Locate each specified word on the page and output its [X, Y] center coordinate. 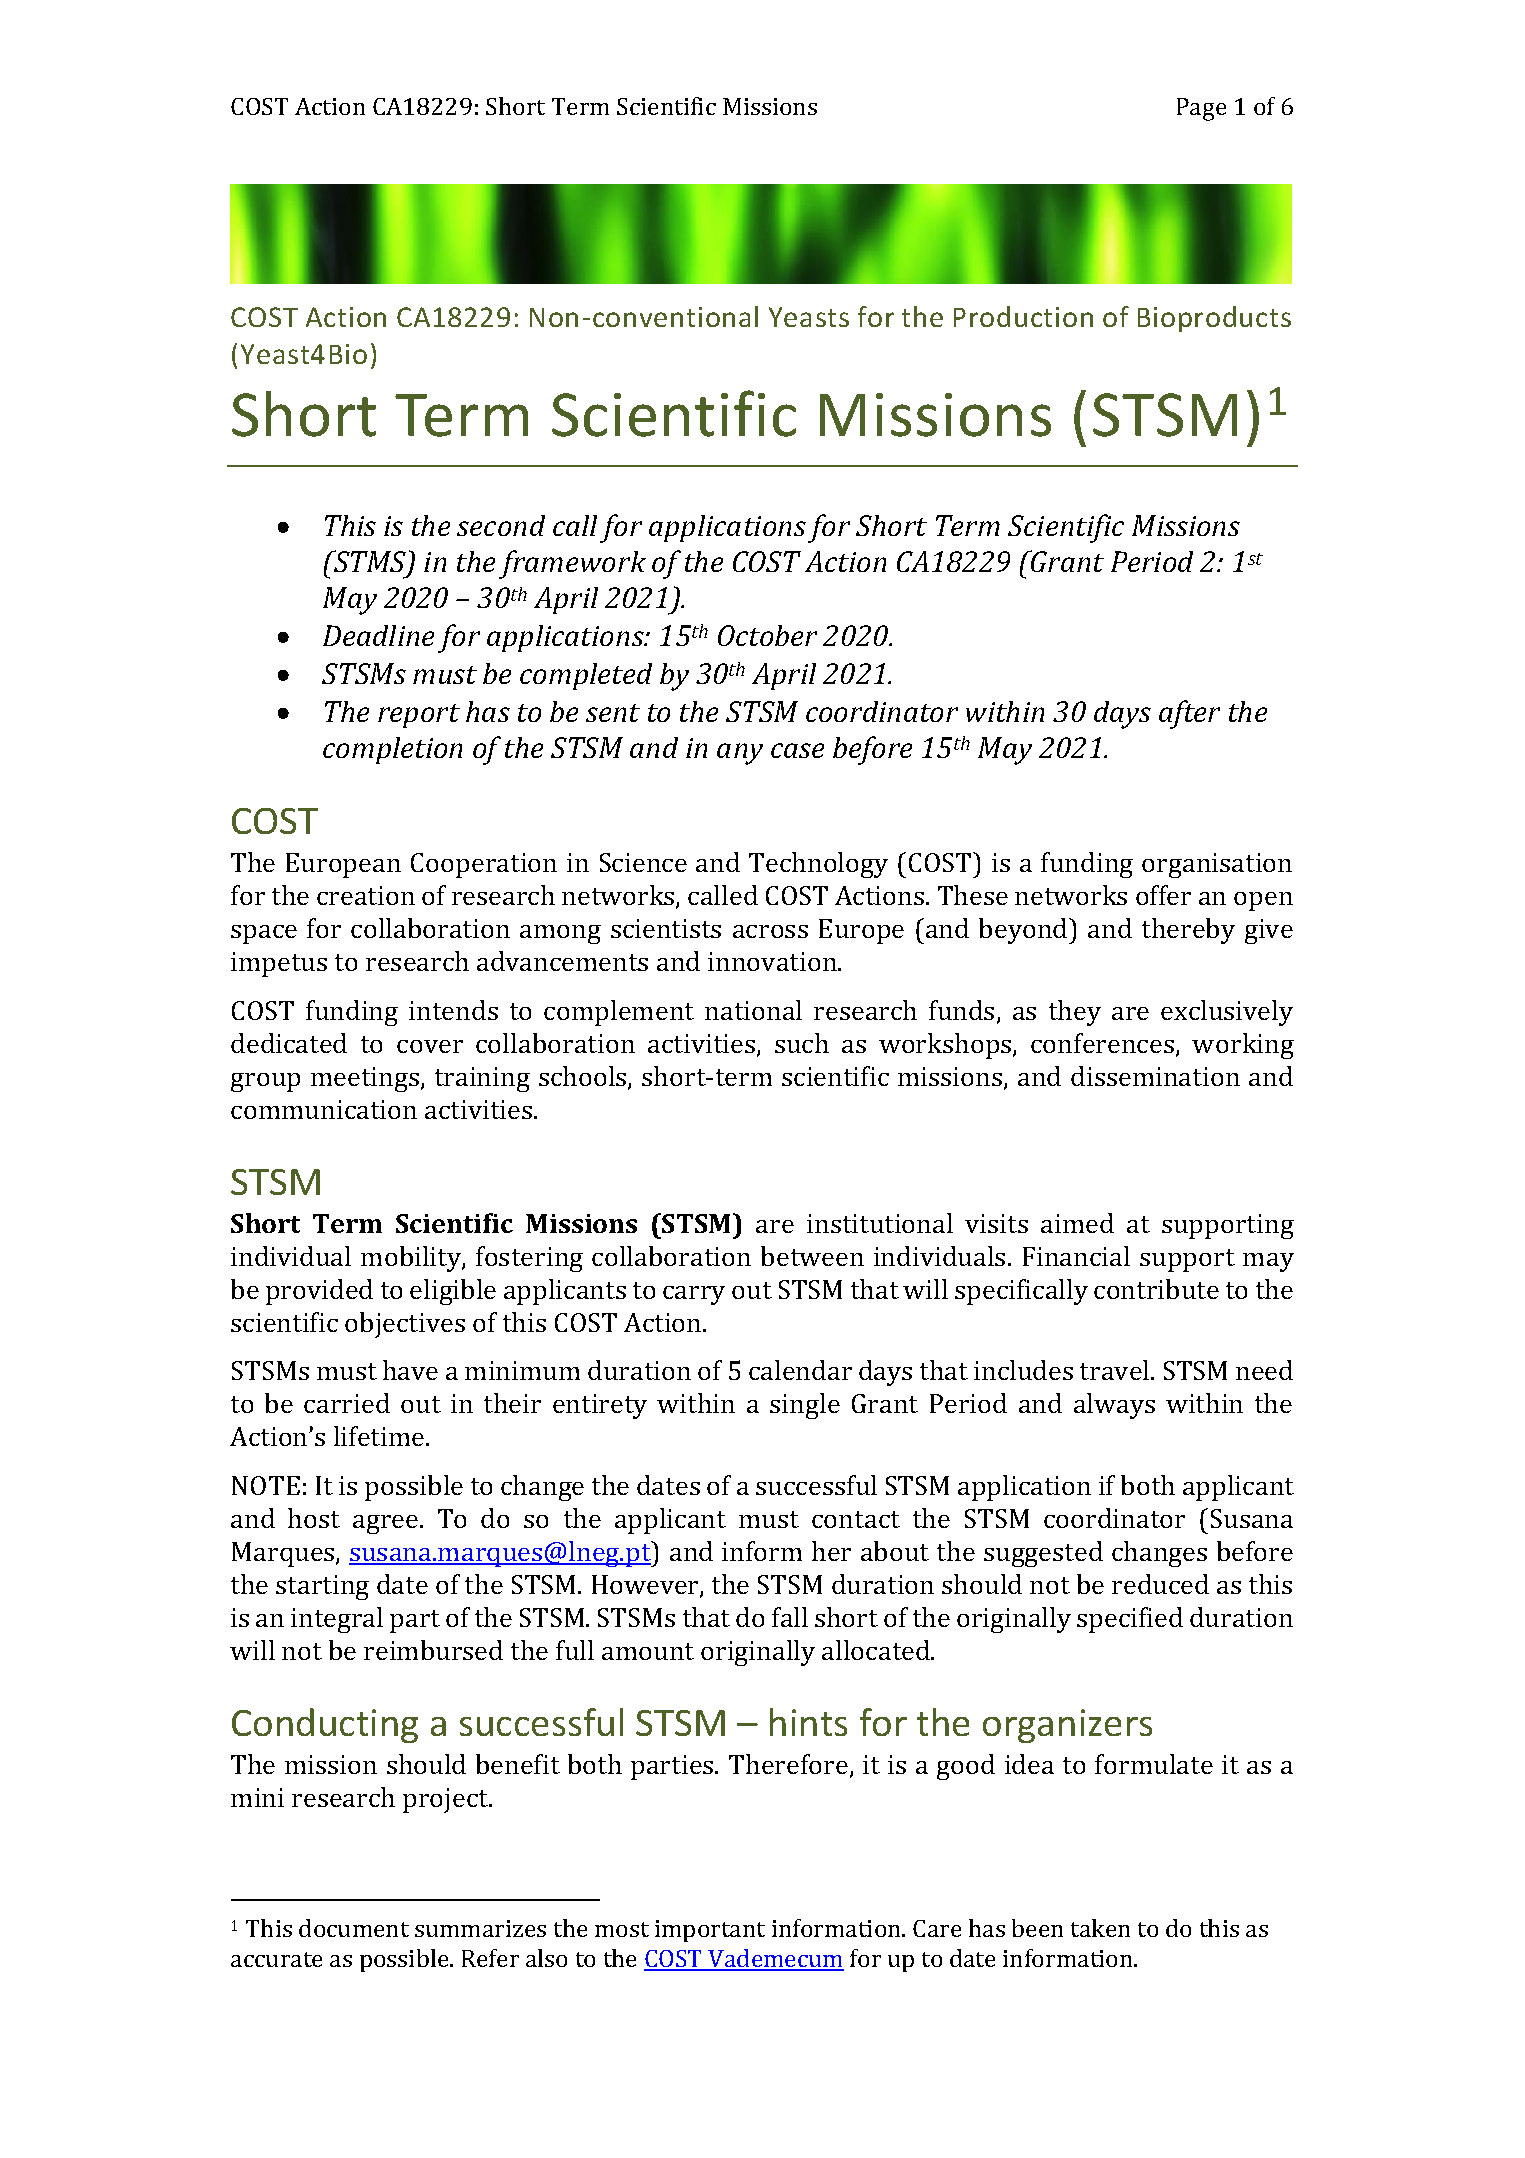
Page [1201, 109]
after [1189, 714]
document [354, 1928]
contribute [1156, 1289]
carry [694, 1295]
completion [392, 750]
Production [1023, 316]
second [501, 525]
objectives [405, 1325]
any [740, 754]
